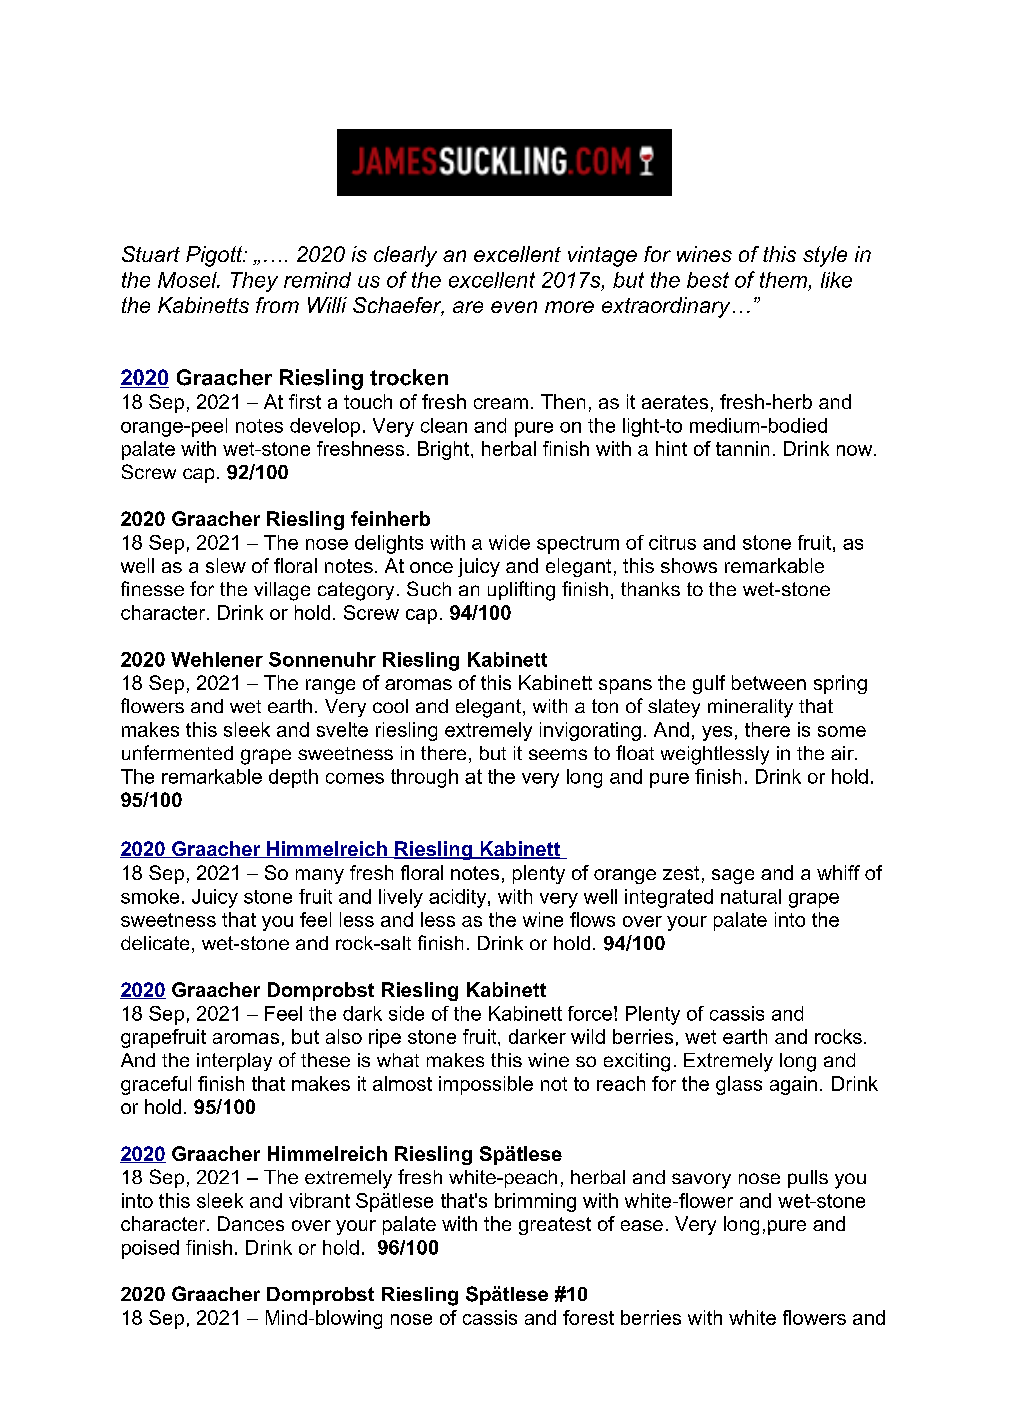 The height and width of the document is (1428, 1009). Describe the element at coordinates (843, 753) in the document. I see `air` at that location.
